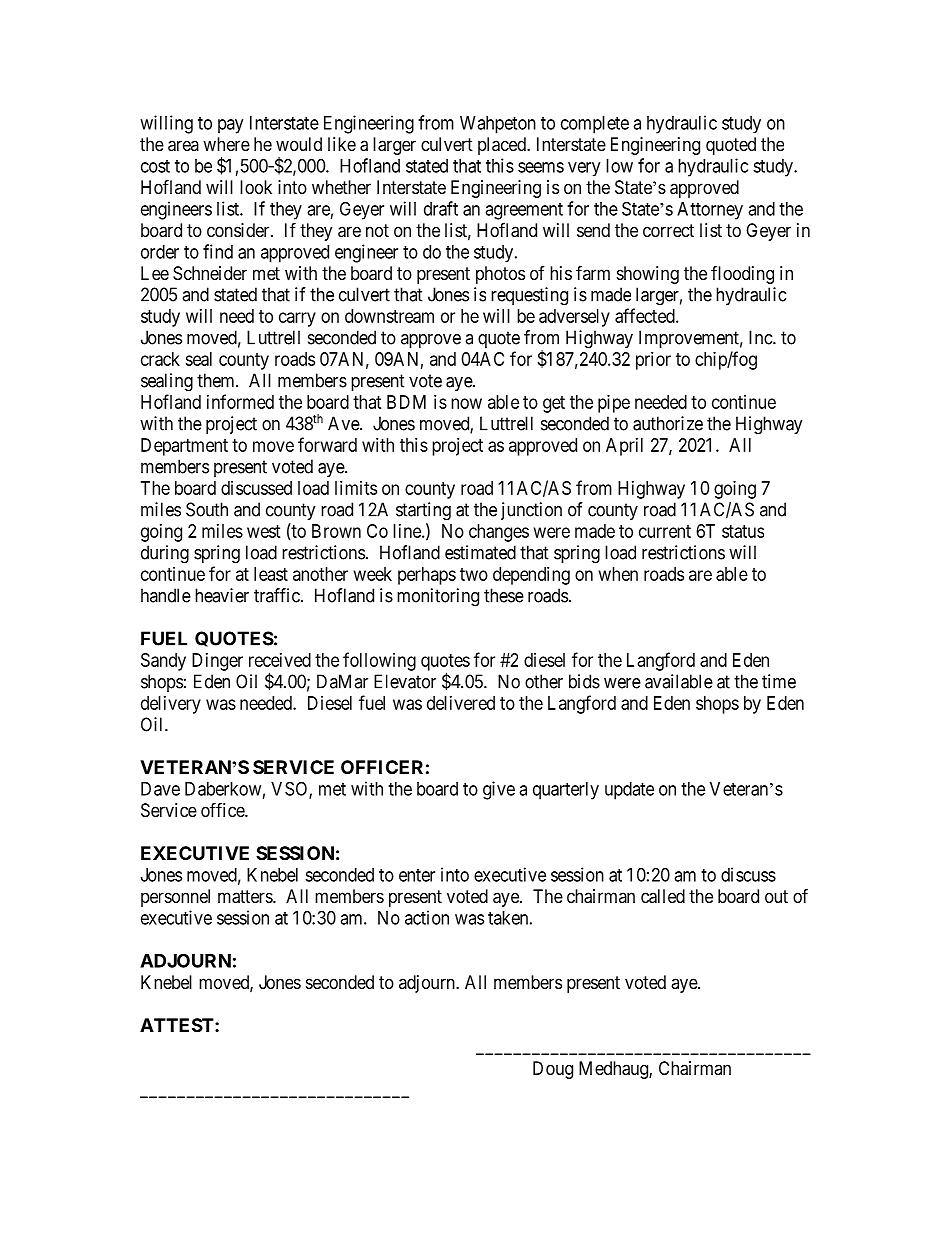  Describe the element at coordinates (438, 597) in the document. I see `monitoring` at that location.
